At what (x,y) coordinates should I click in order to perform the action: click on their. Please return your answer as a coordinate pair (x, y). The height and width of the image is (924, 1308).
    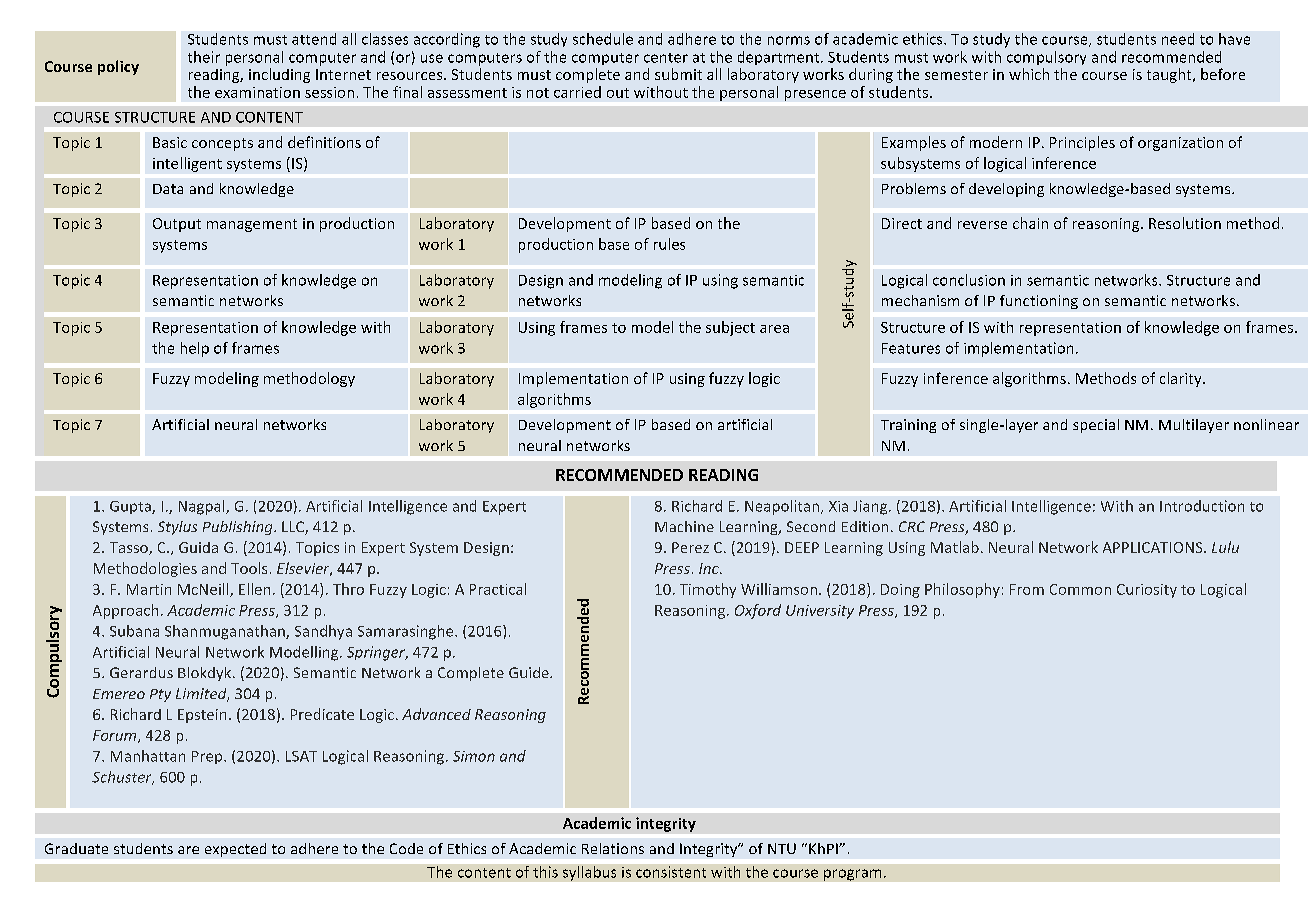
    Looking at the image, I should click on (204, 57).
